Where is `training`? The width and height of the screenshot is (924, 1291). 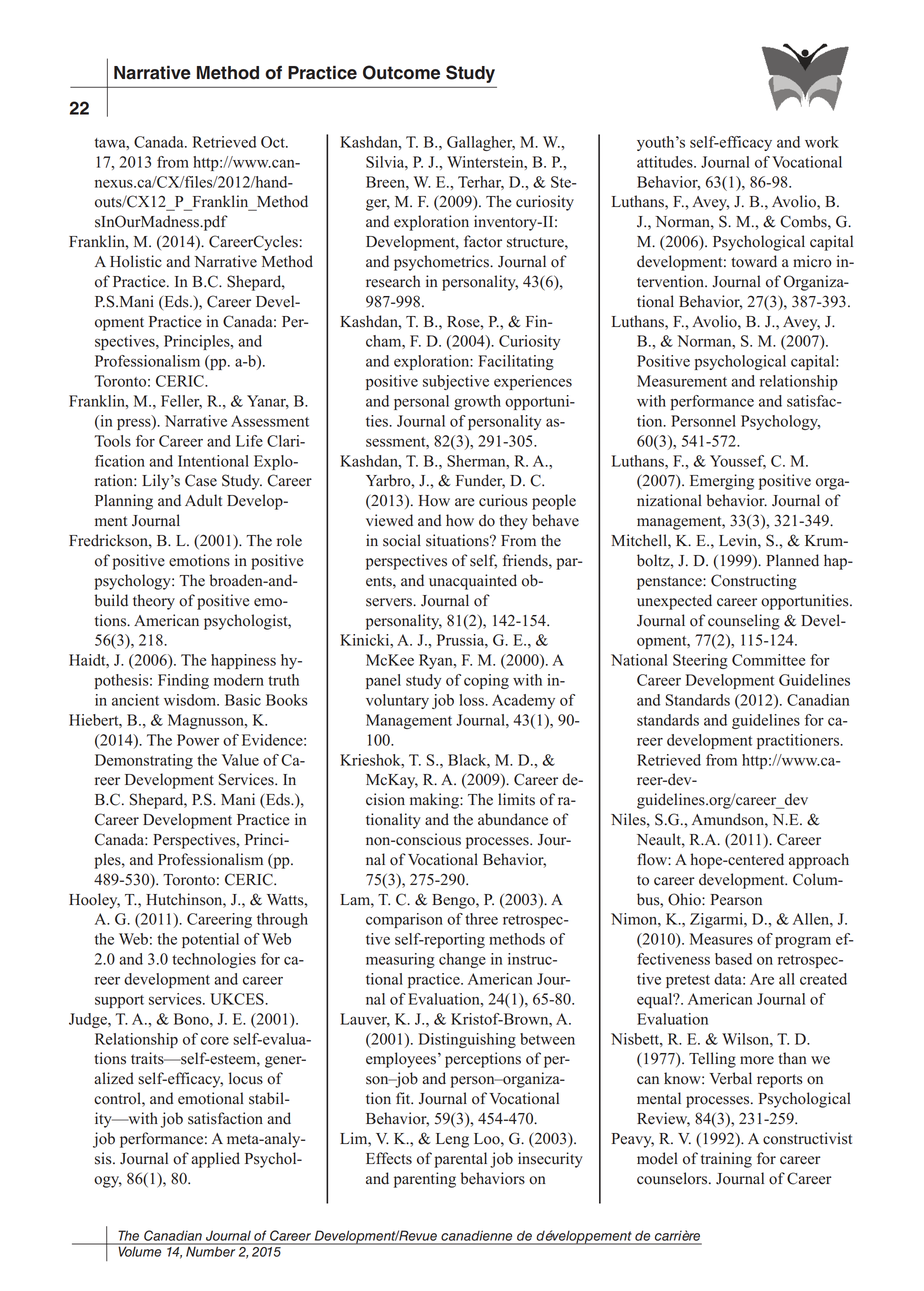 training is located at coordinates (726, 1160).
